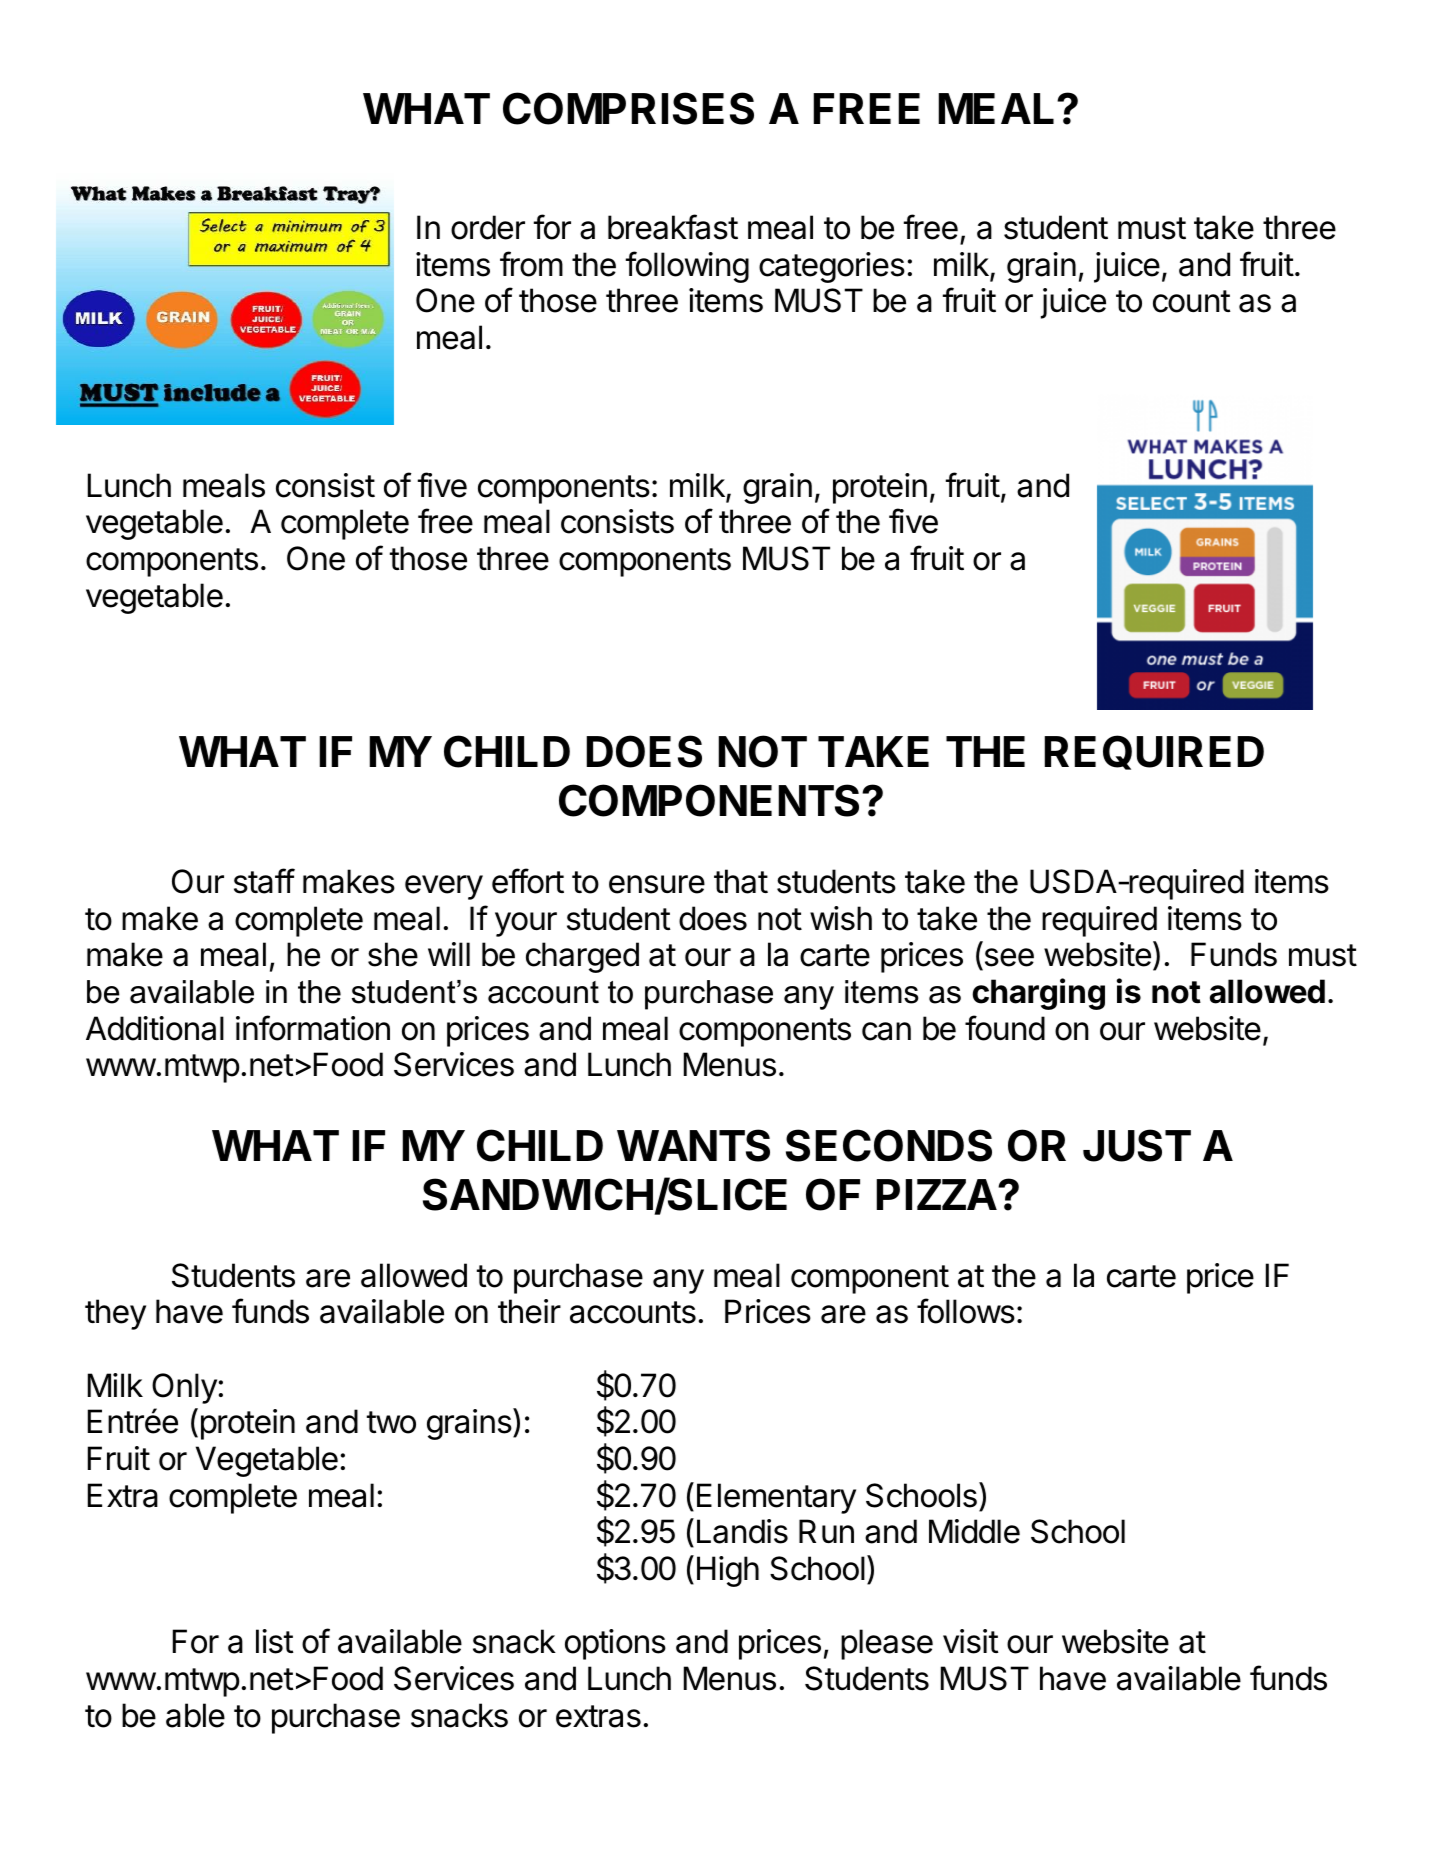  What do you see at coordinates (673, 227) in the document?
I see `breakfast` at bounding box center [673, 227].
